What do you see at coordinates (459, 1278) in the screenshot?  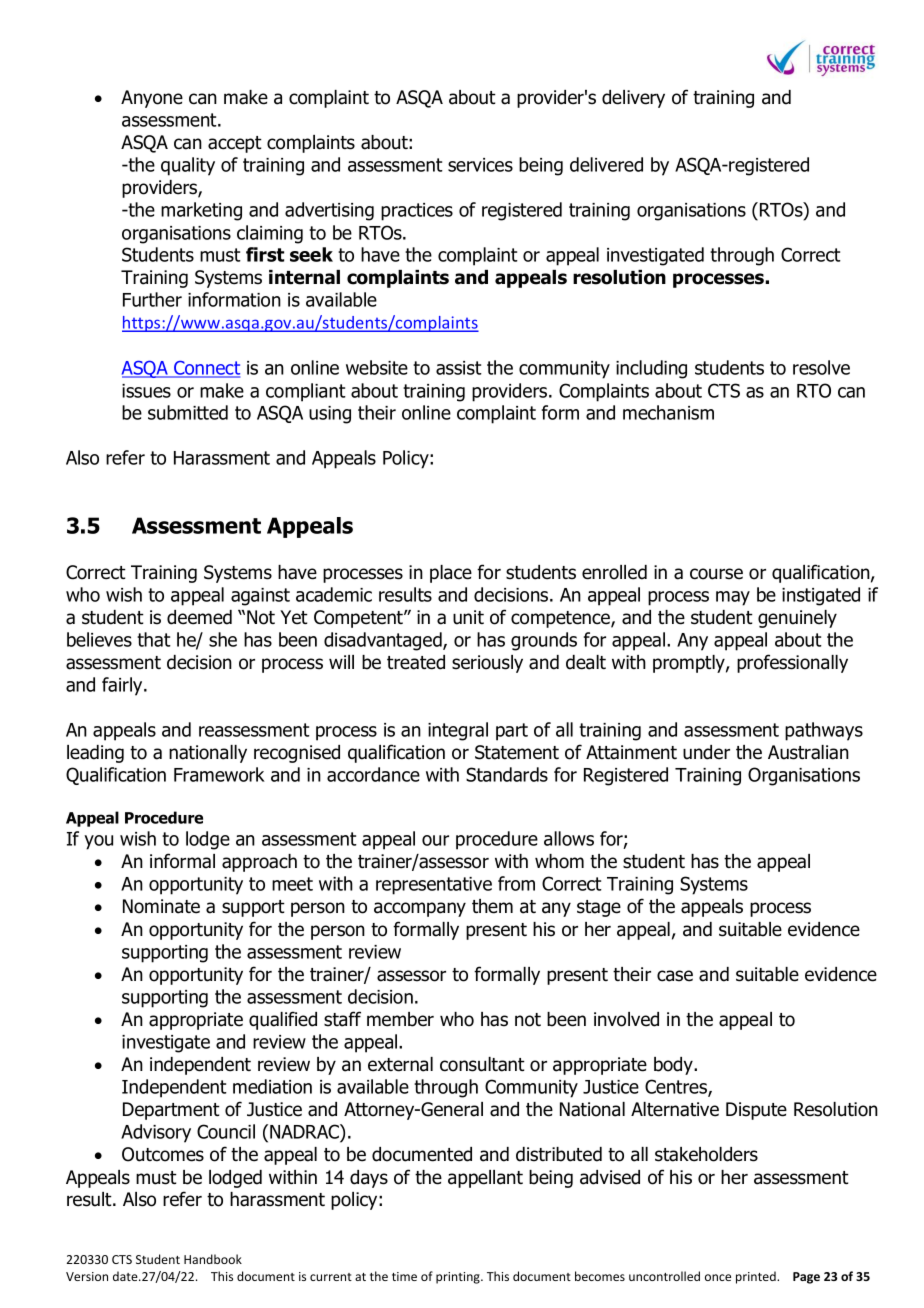 I see `printing` at bounding box center [459, 1278].
